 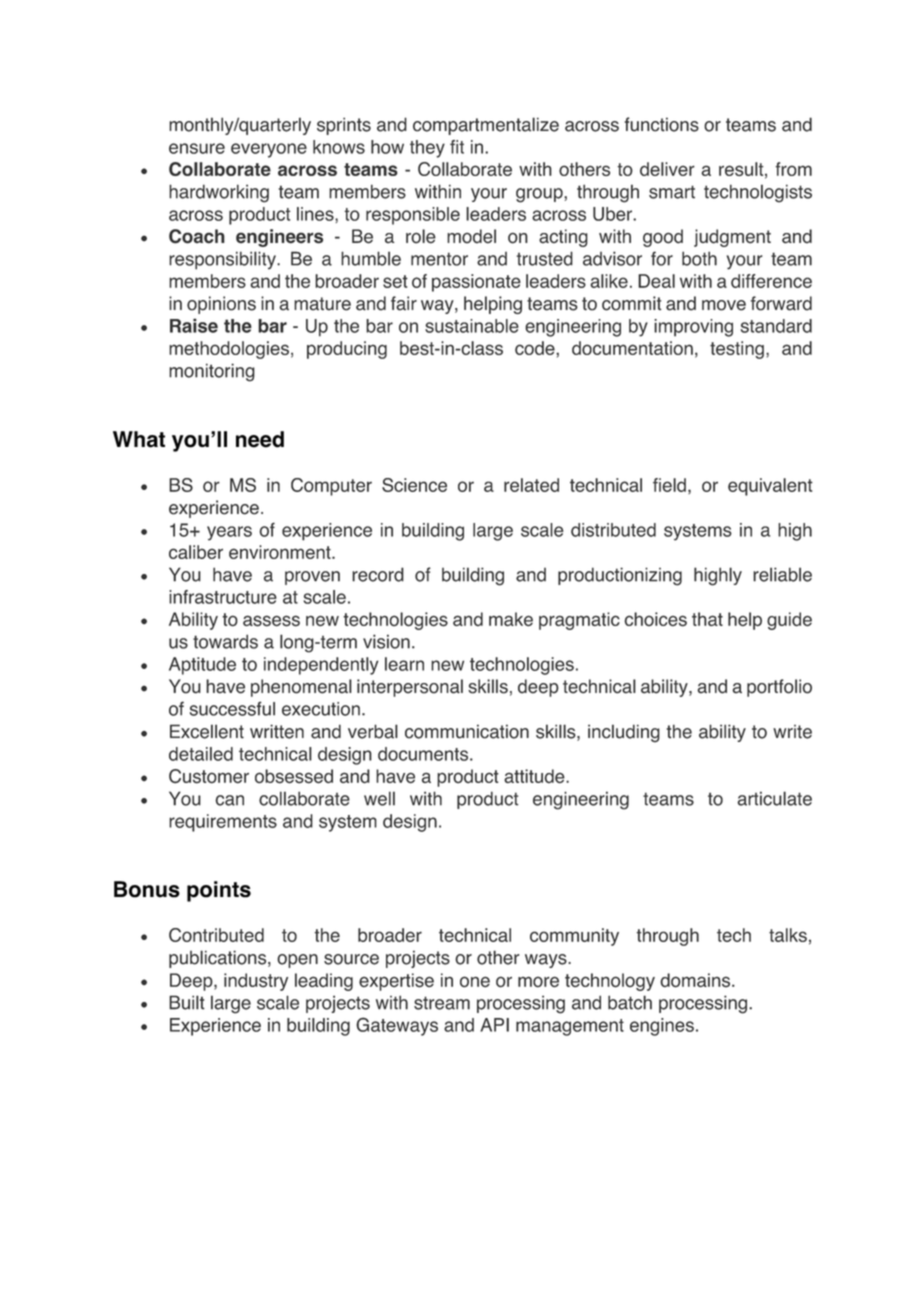 What do you see at coordinates (442, 1003) in the document?
I see `stream` at bounding box center [442, 1003].
